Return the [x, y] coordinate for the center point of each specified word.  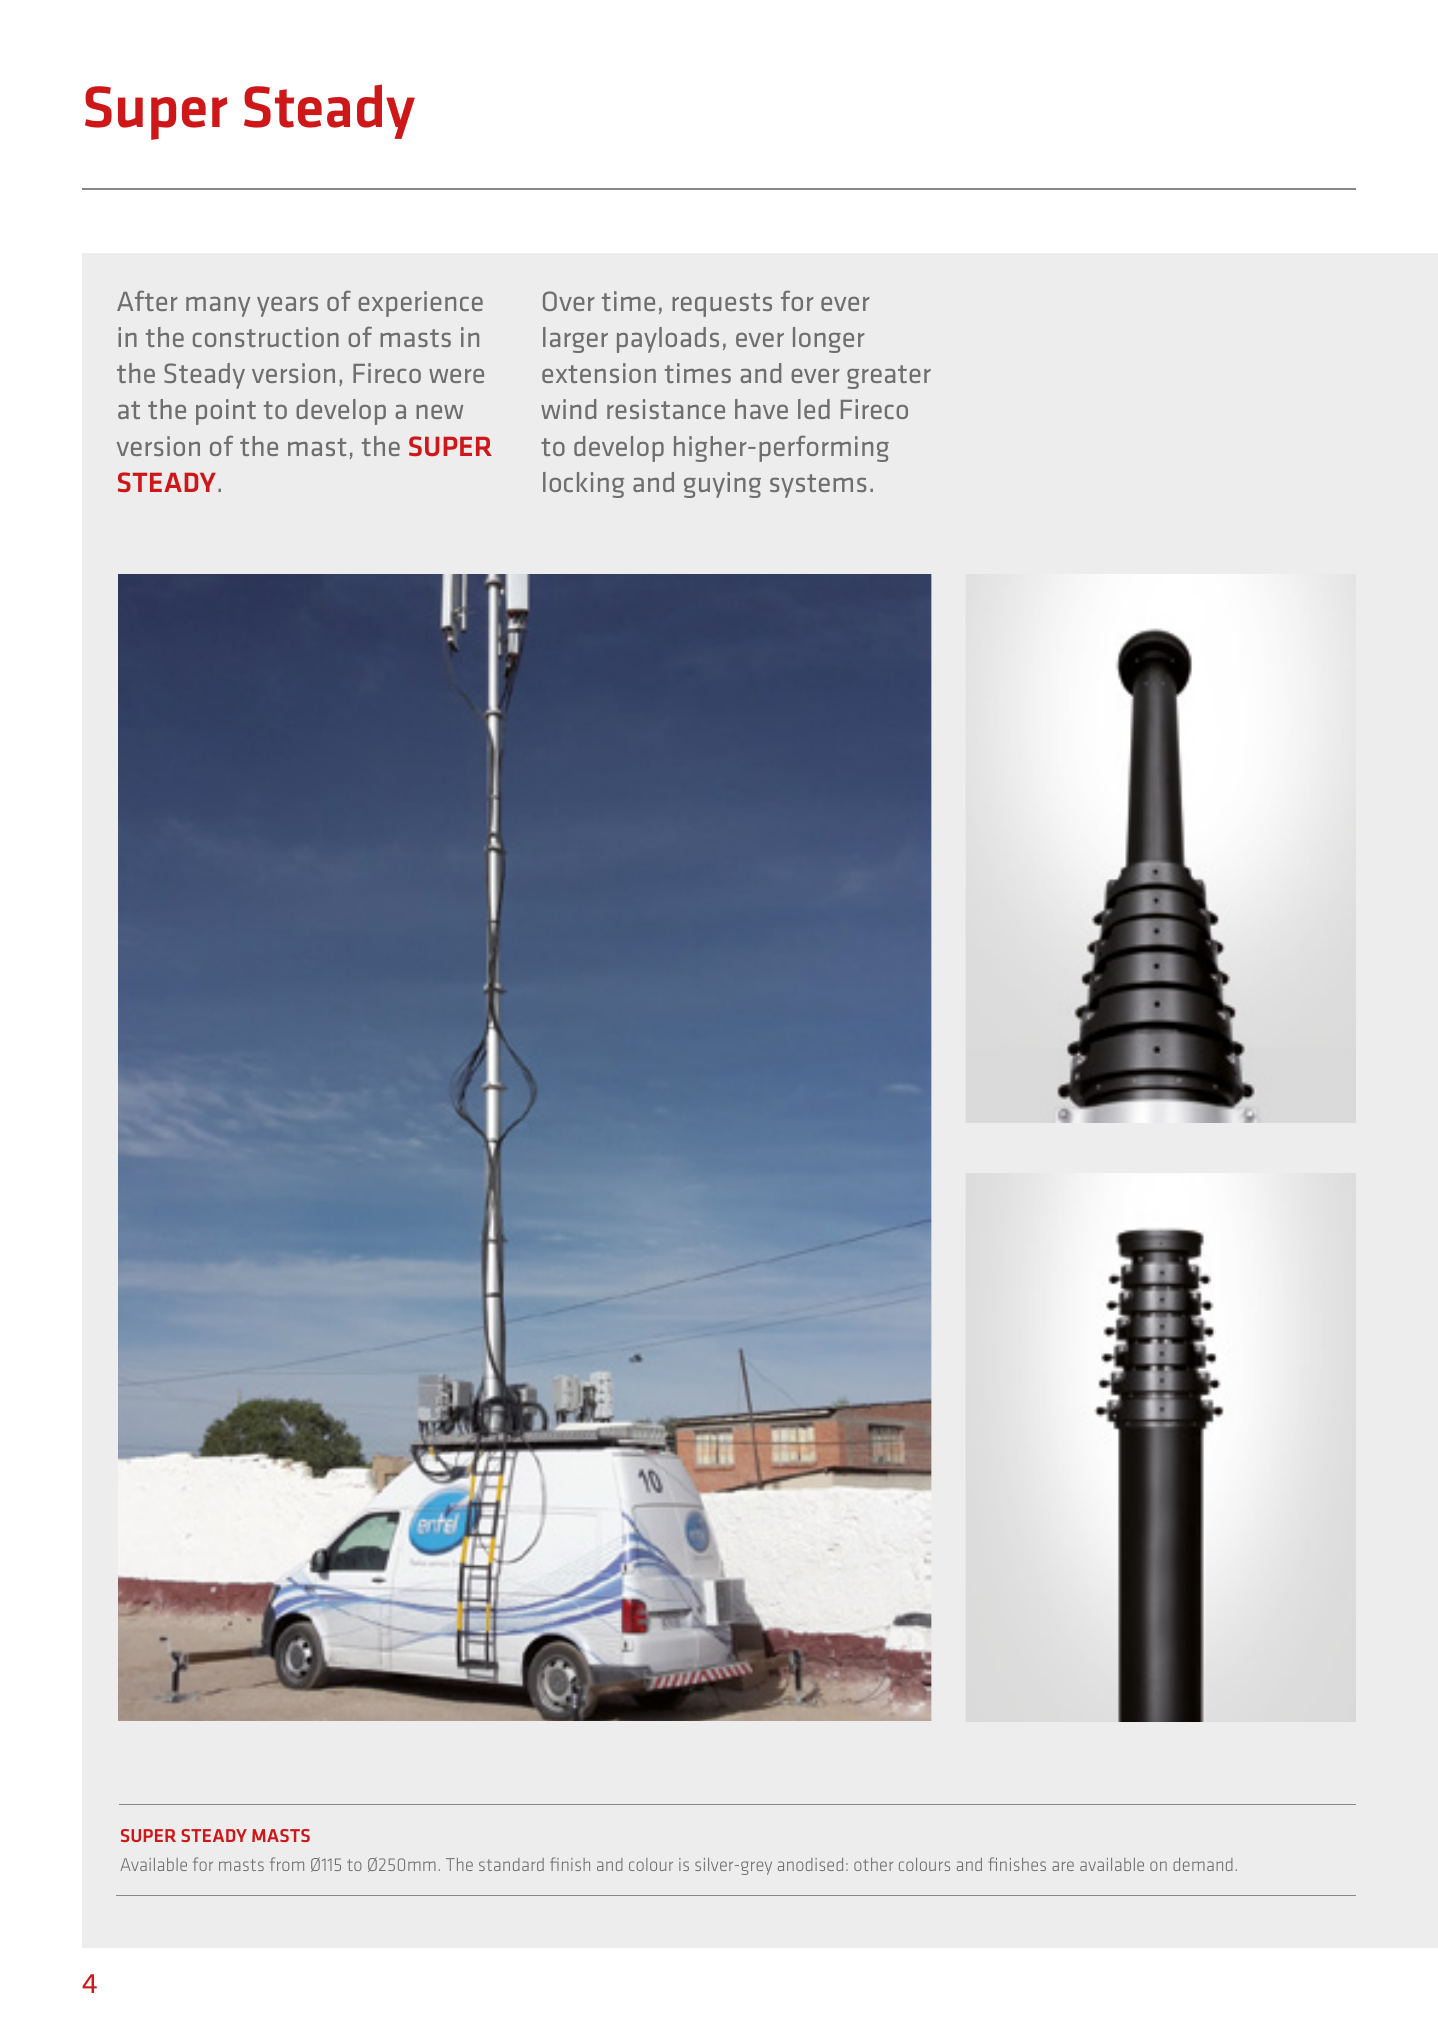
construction [266, 337]
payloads [668, 340]
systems [818, 486]
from [287, 1864]
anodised [810, 1864]
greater [889, 377]
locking [583, 485]
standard [511, 1864]
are [1063, 1866]
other [873, 1864]
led [814, 409]
